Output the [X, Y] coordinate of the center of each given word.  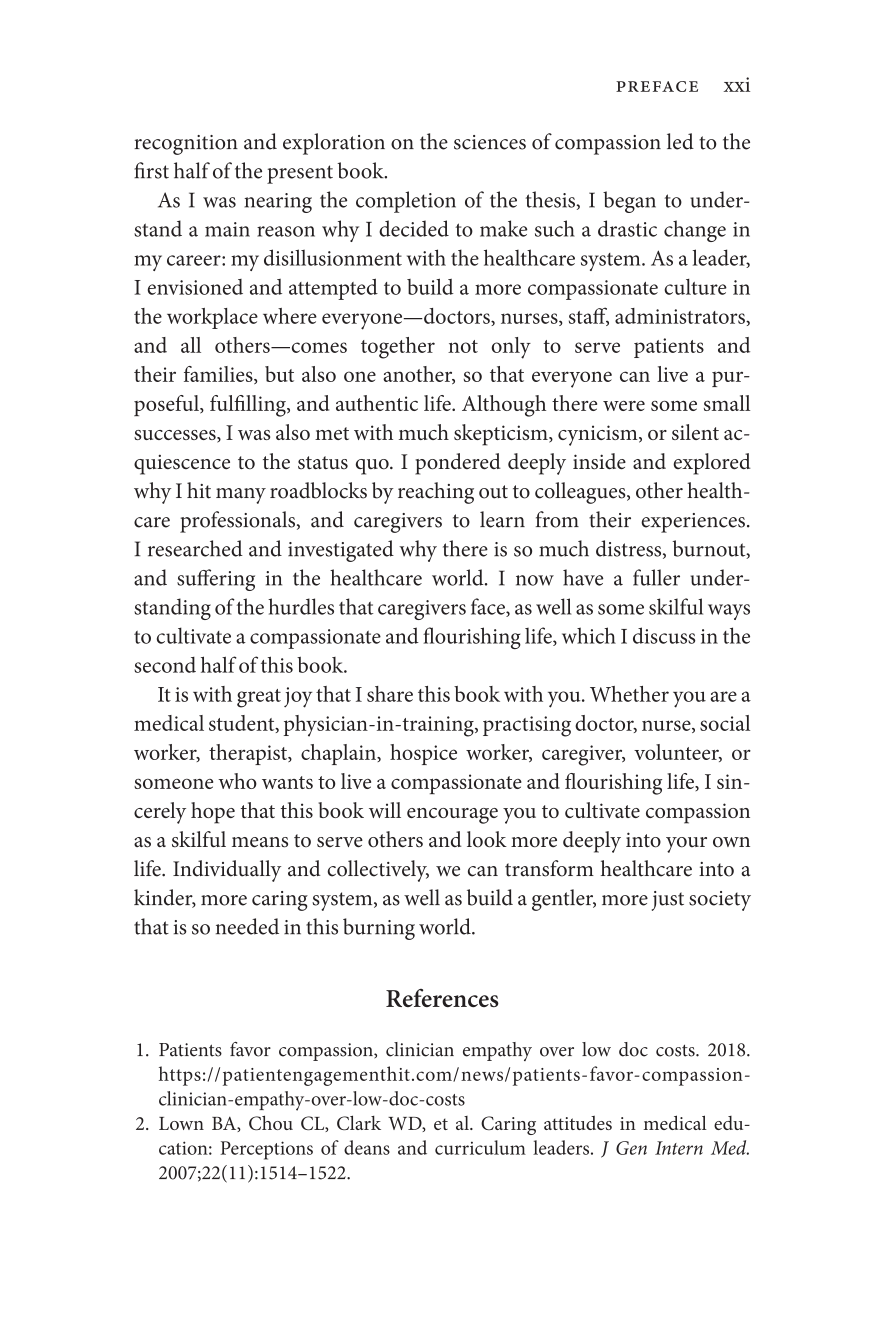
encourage [452, 816]
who [237, 781]
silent [695, 432]
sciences [490, 142]
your [686, 845]
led [680, 141]
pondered [458, 464]
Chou [271, 1122]
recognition [186, 145]
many [241, 496]
